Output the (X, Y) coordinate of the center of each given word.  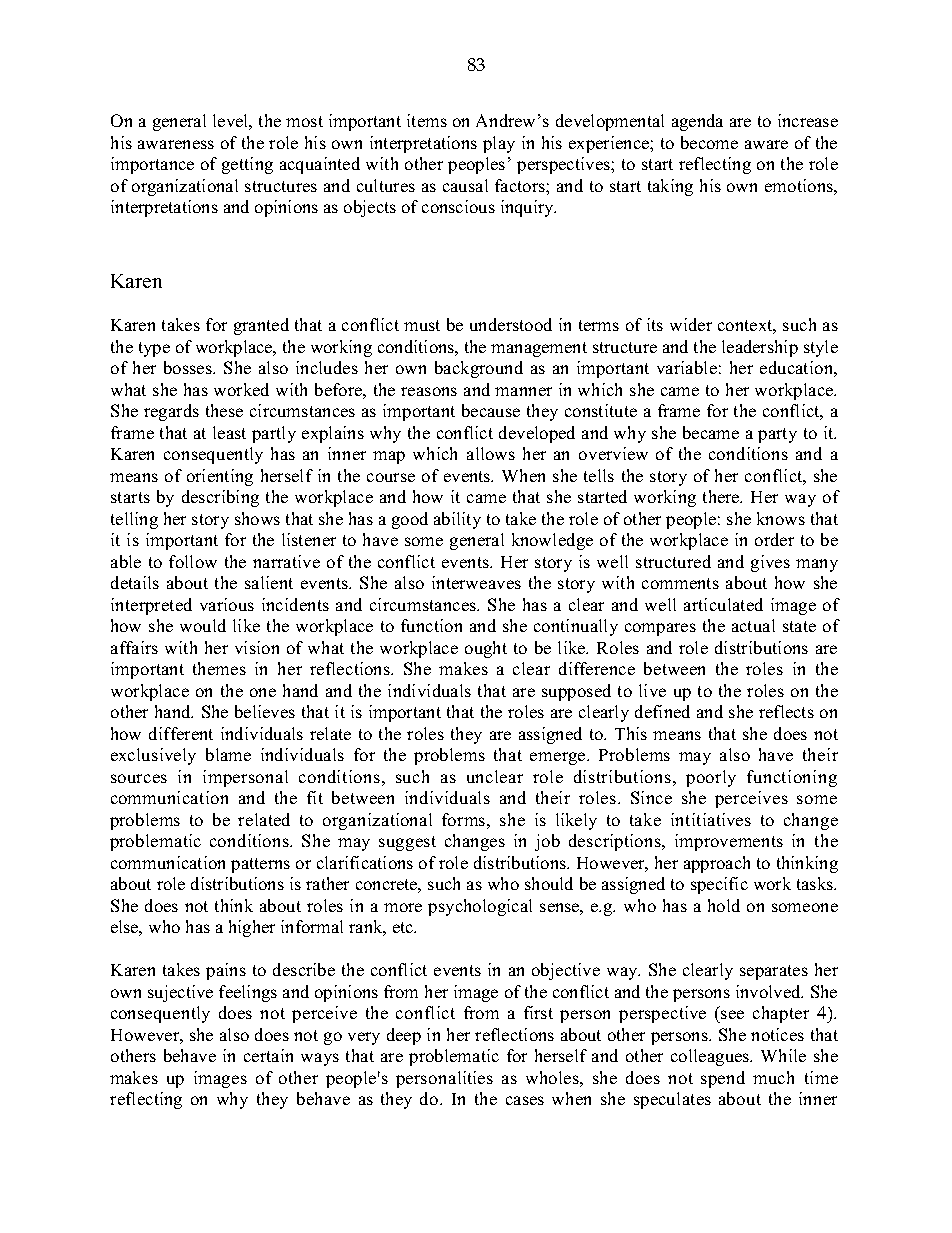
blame (228, 754)
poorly (711, 778)
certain (268, 1055)
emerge (559, 758)
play (499, 144)
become (709, 142)
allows (491, 453)
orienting (220, 477)
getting (247, 165)
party (777, 435)
